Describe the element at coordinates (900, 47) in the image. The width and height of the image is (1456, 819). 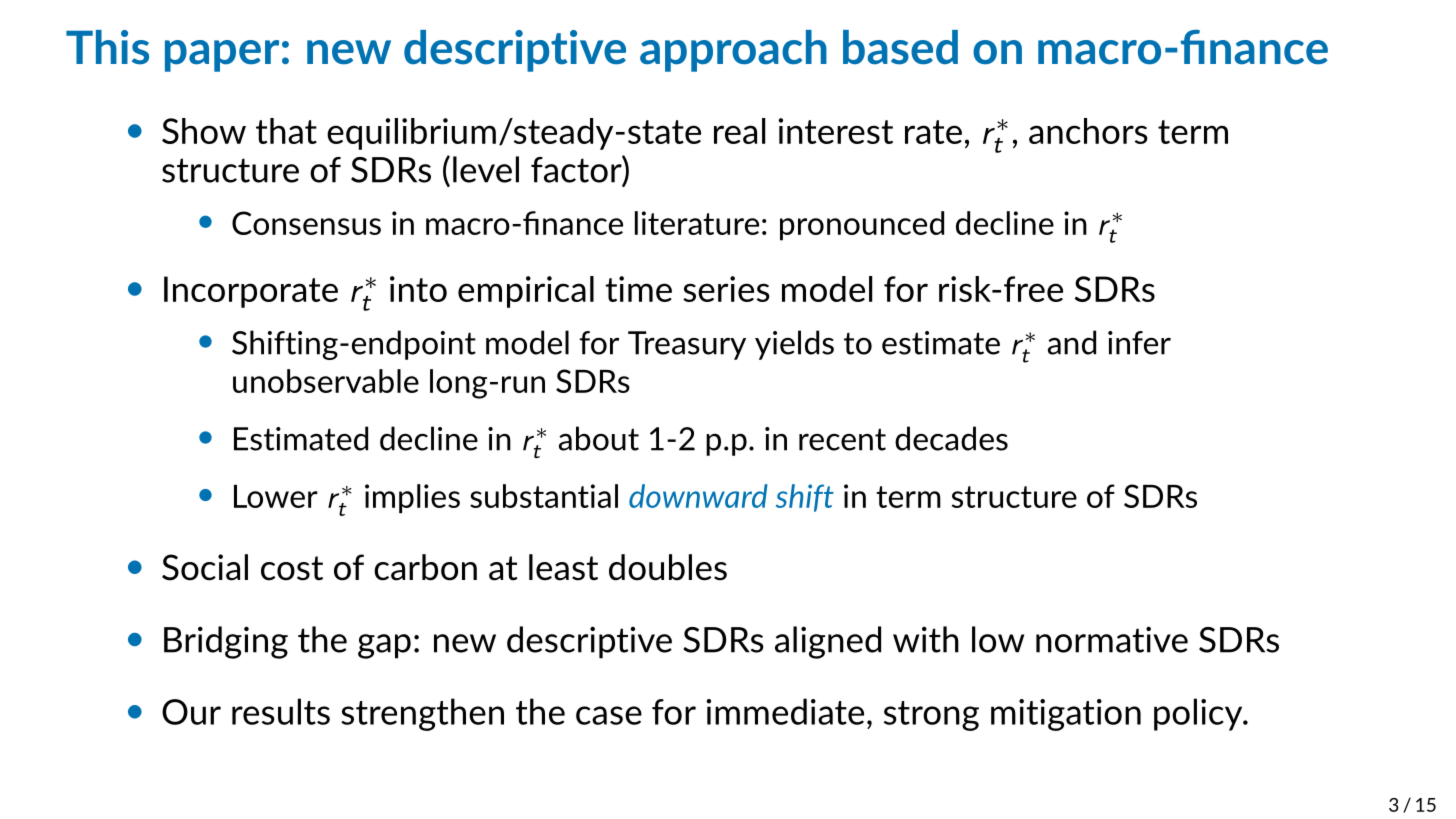
I see `based` at that location.
